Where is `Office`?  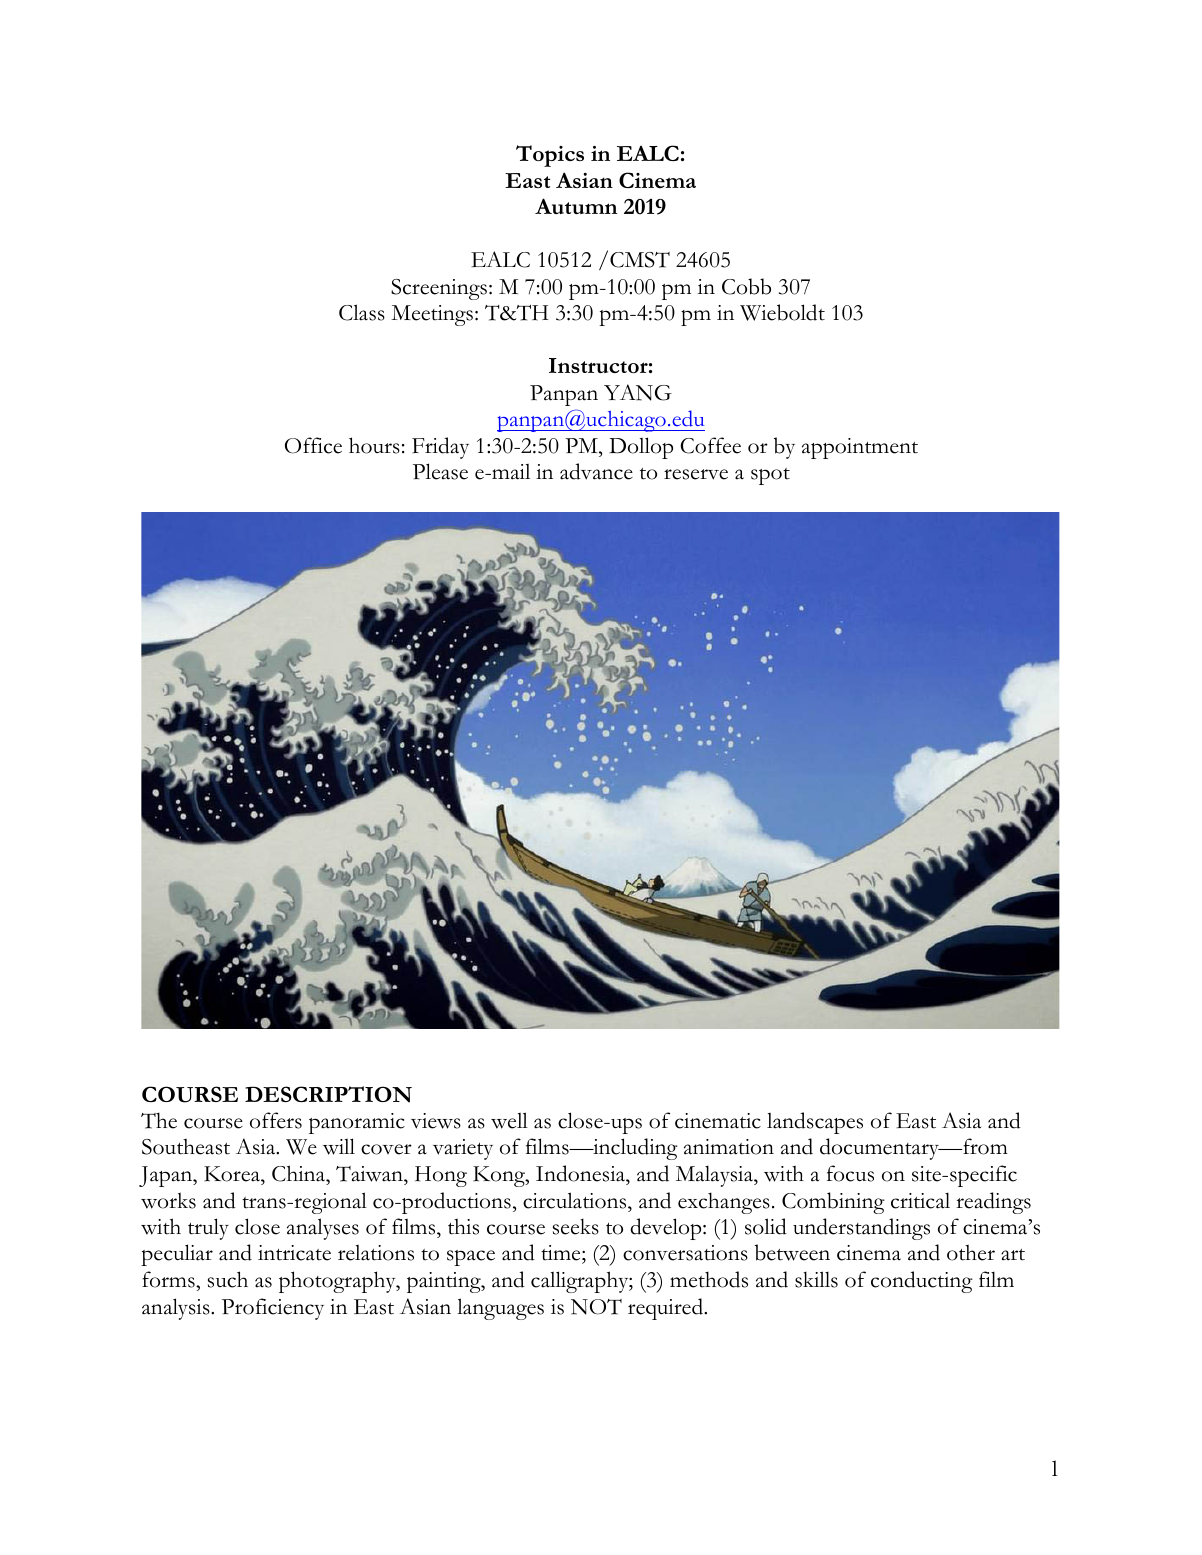 Office is located at coordinates (313, 445).
